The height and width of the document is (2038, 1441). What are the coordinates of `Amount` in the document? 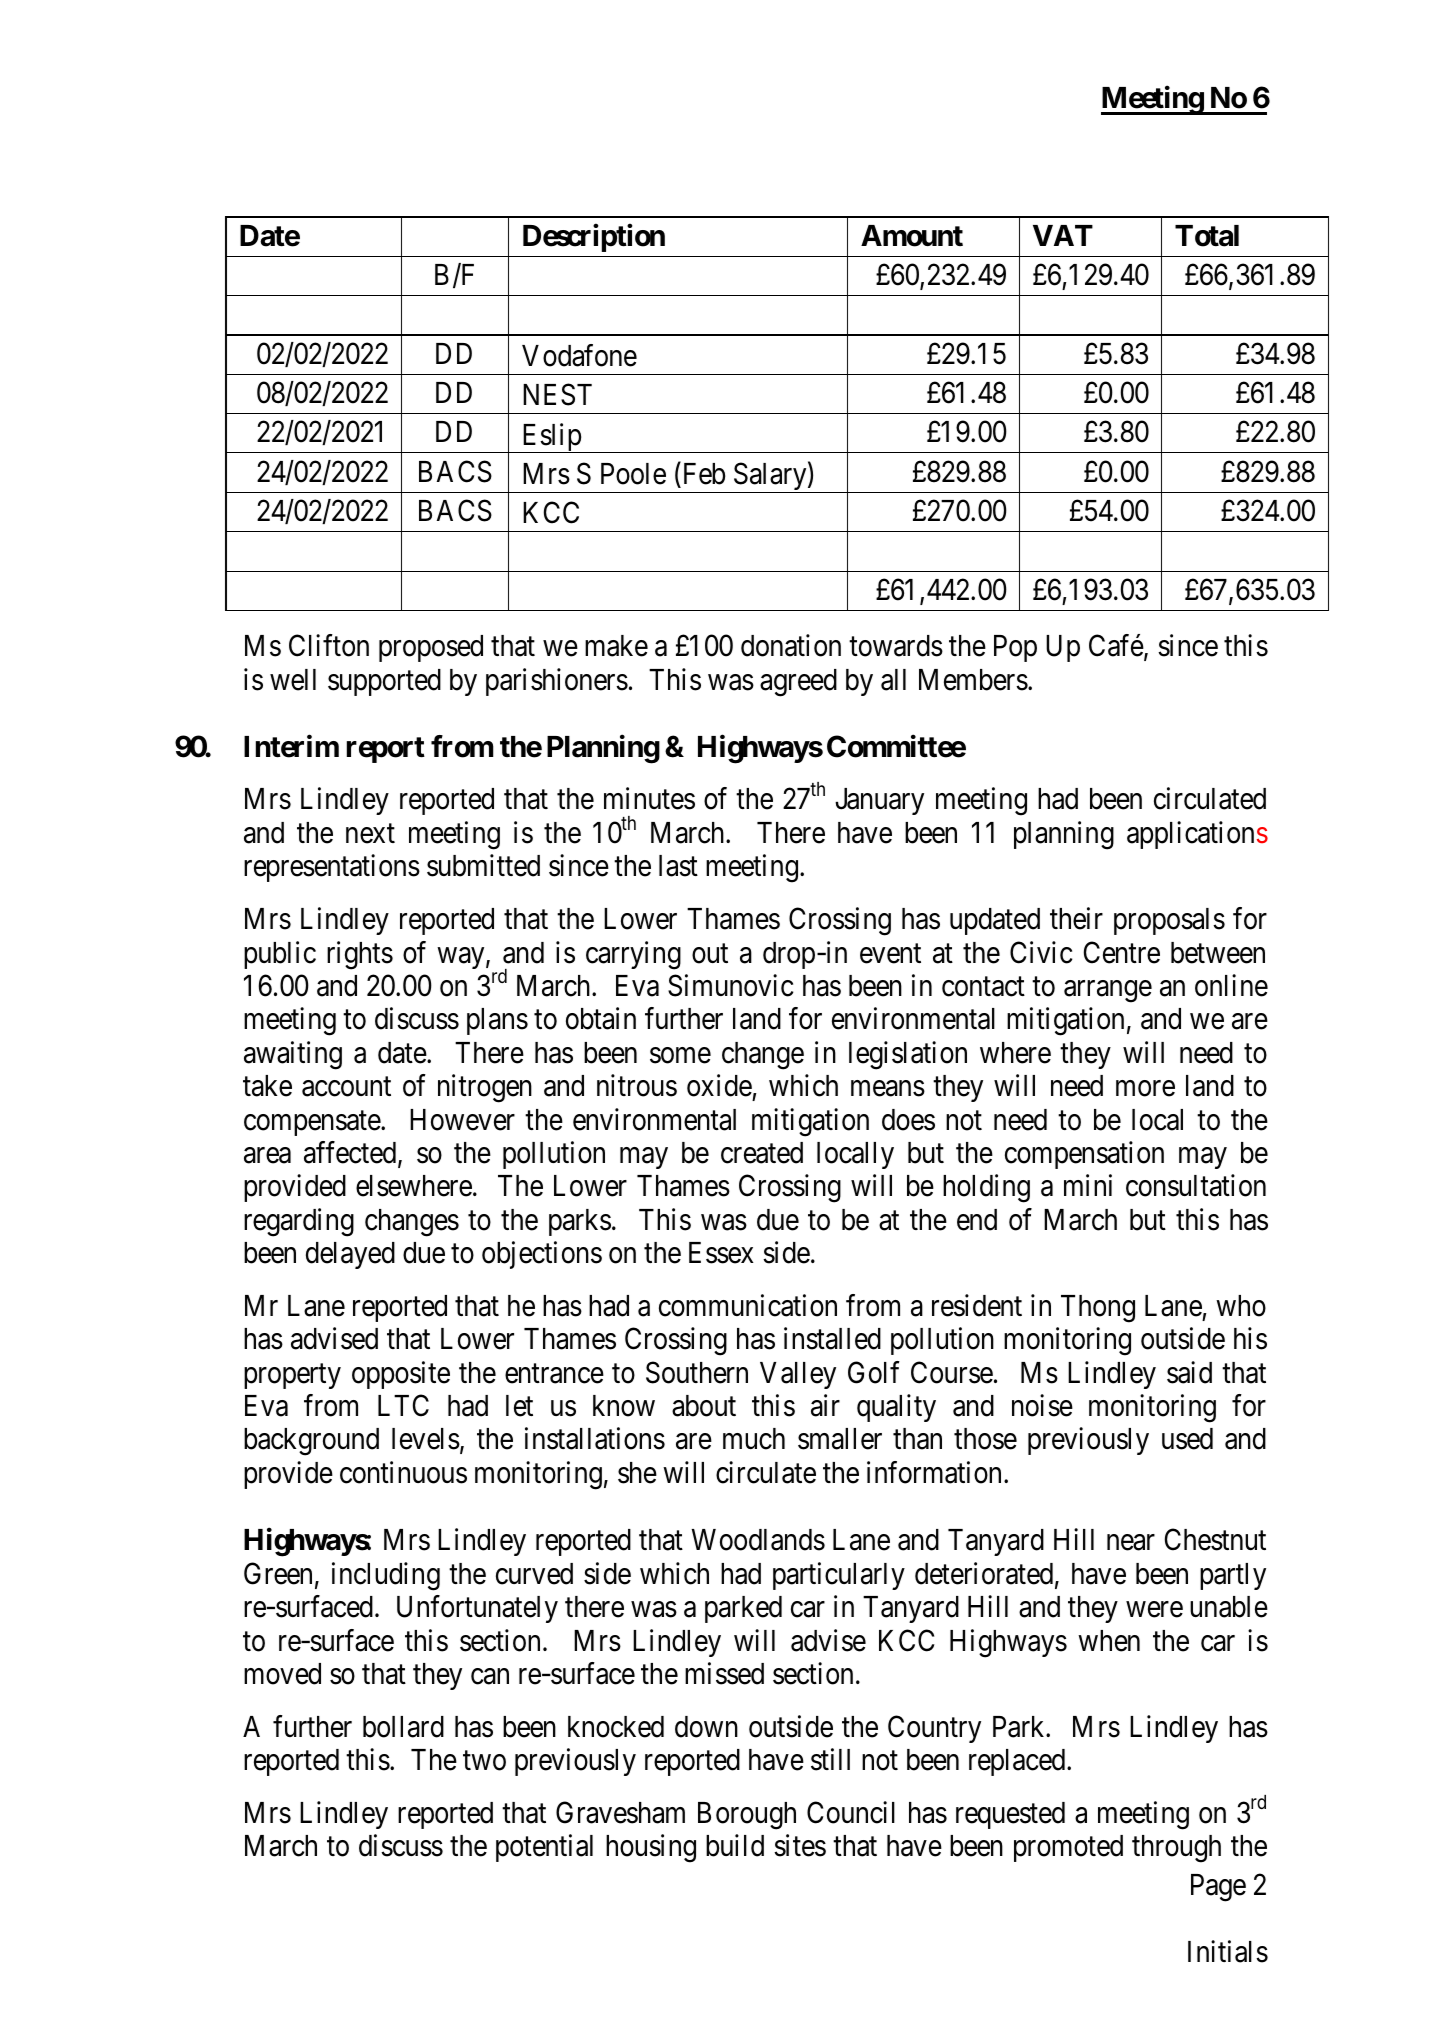 It's located at (912, 236).
